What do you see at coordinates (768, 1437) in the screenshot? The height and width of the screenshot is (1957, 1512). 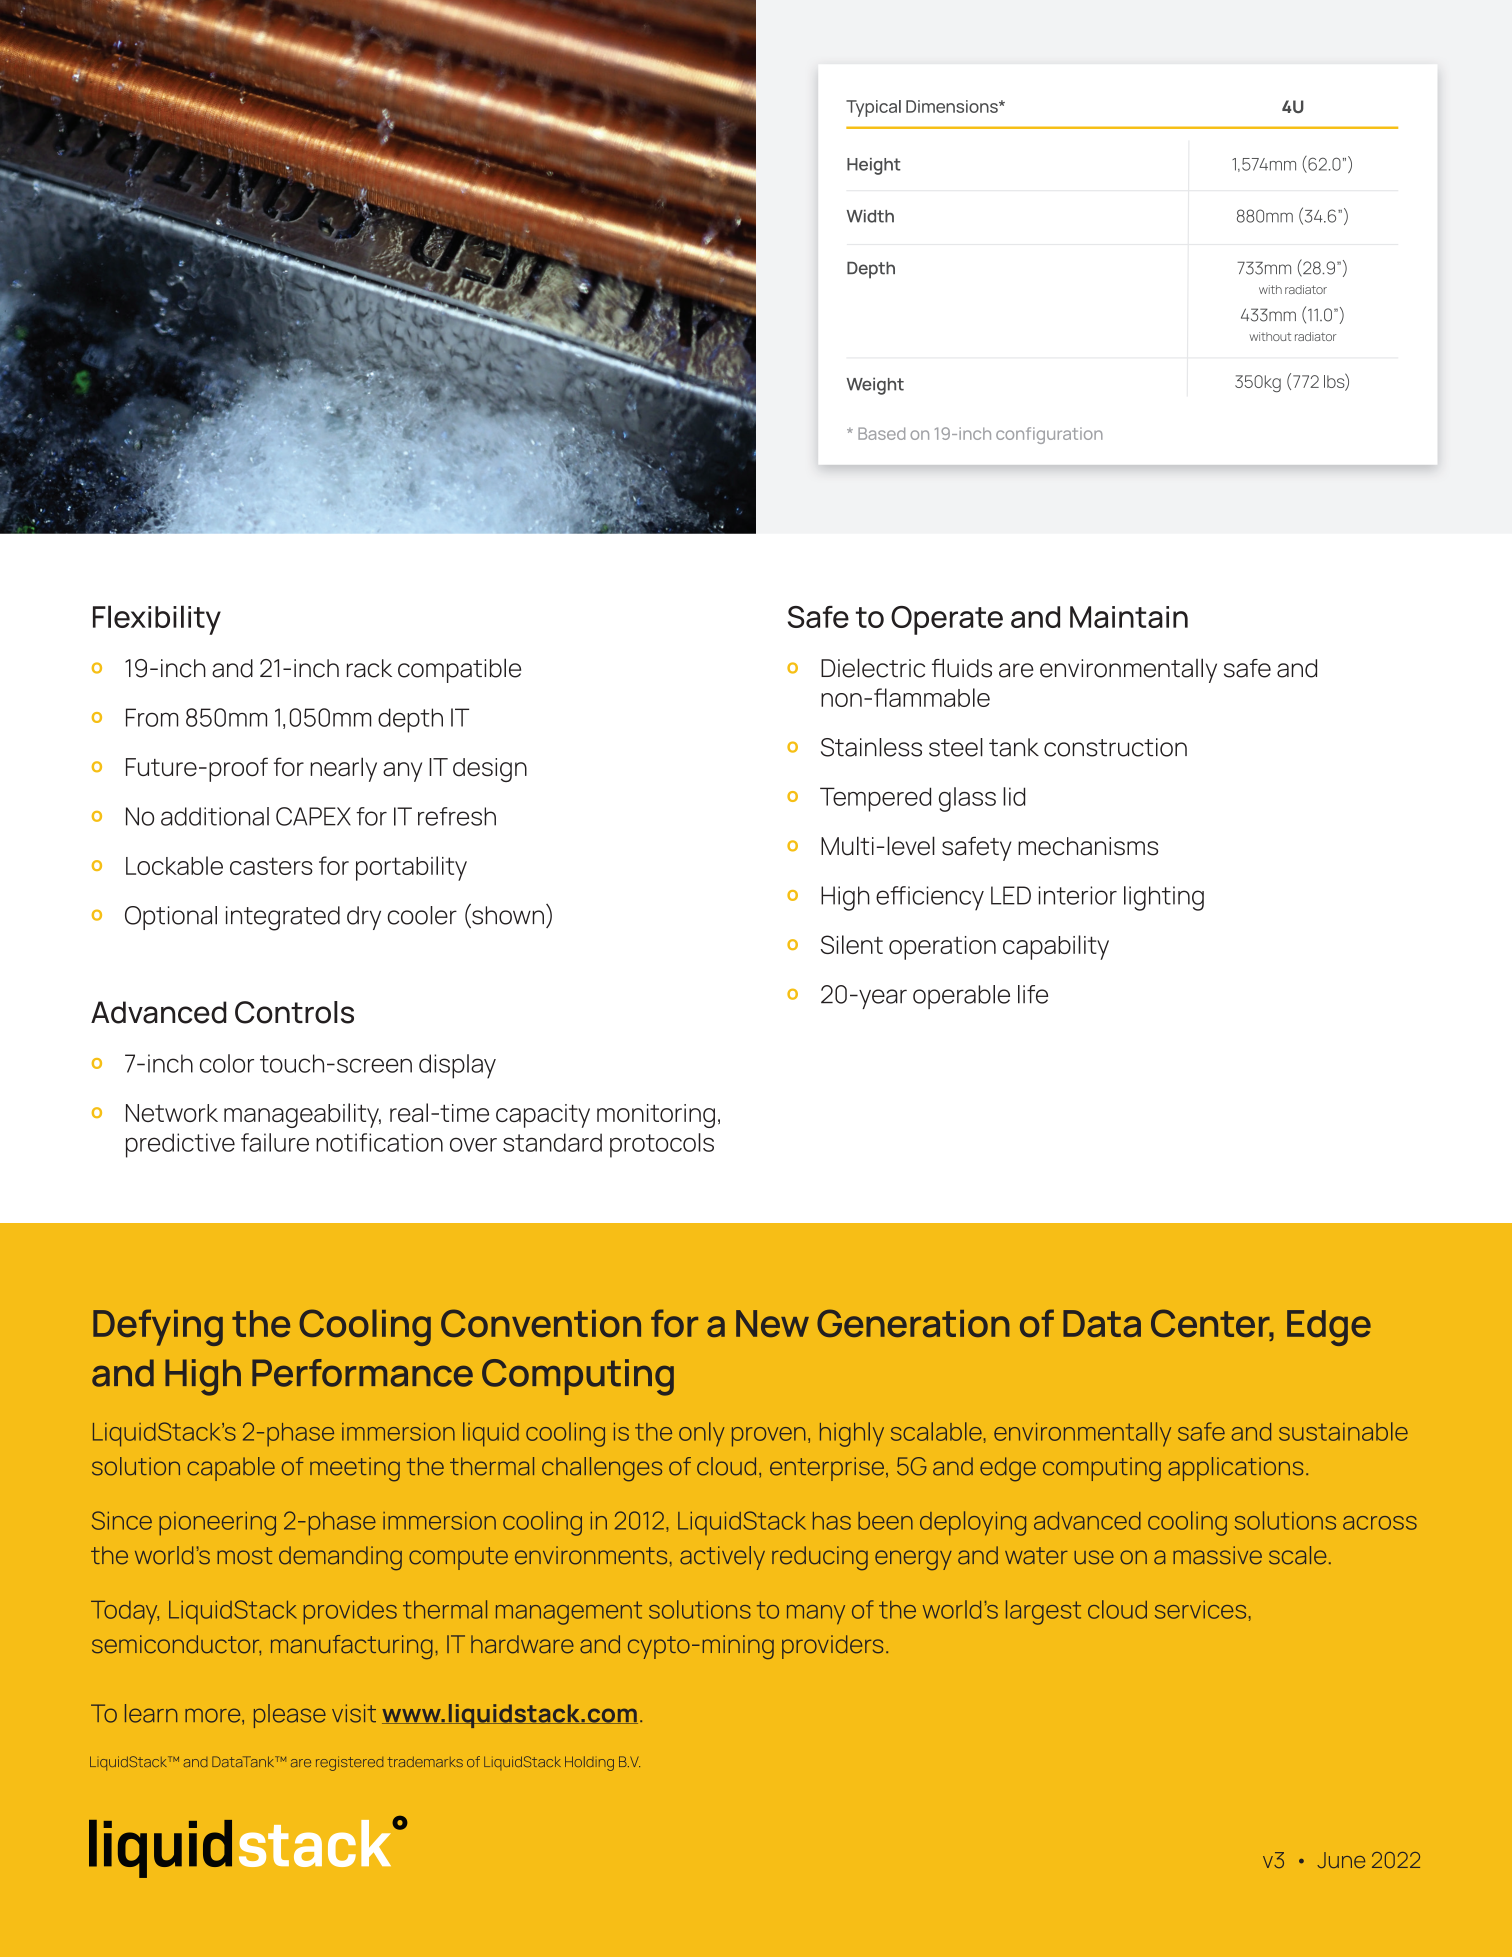 I see `proven` at bounding box center [768, 1437].
